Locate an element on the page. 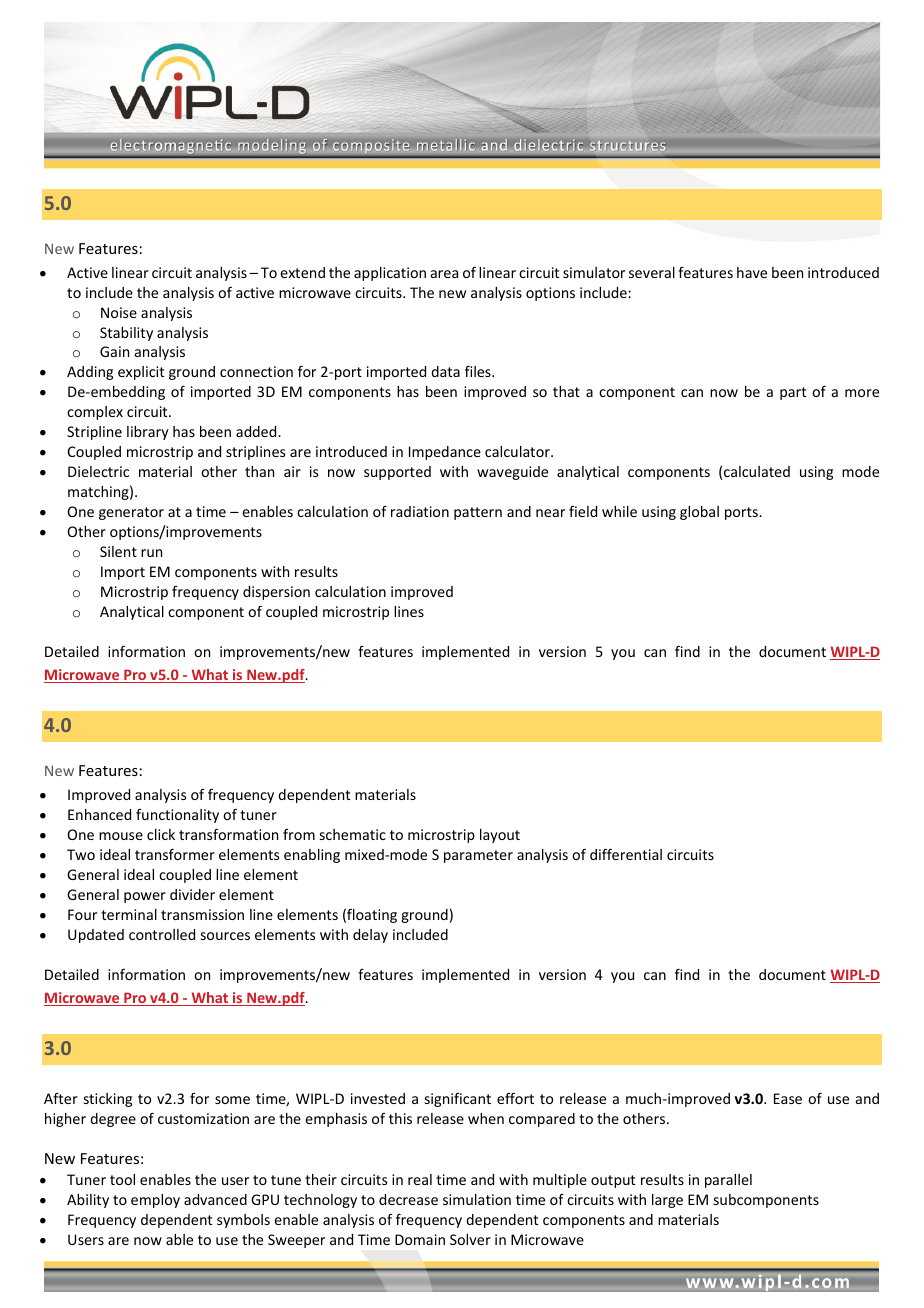  parameter is located at coordinates (478, 856).
